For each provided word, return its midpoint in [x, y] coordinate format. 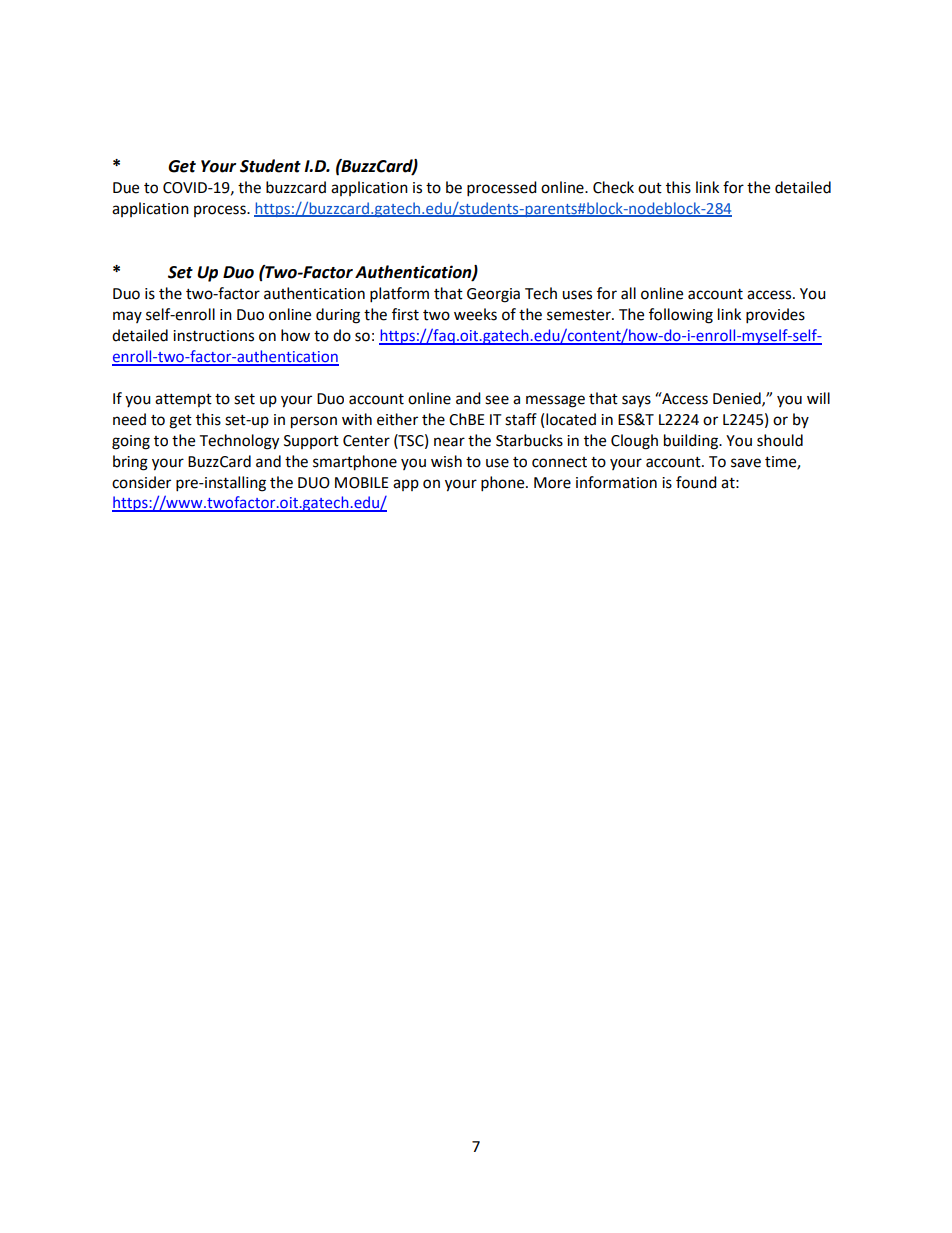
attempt [183, 400]
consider [141, 482]
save [746, 463]
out [650, 188]
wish [446, 461]
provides [775, 316]
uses [577, 295]
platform [399, 295]
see [497, 400]
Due [126, 188]
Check [613, 187]
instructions [213, 336]
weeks [475, 314]
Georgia [493, 295]
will [818, 398]
